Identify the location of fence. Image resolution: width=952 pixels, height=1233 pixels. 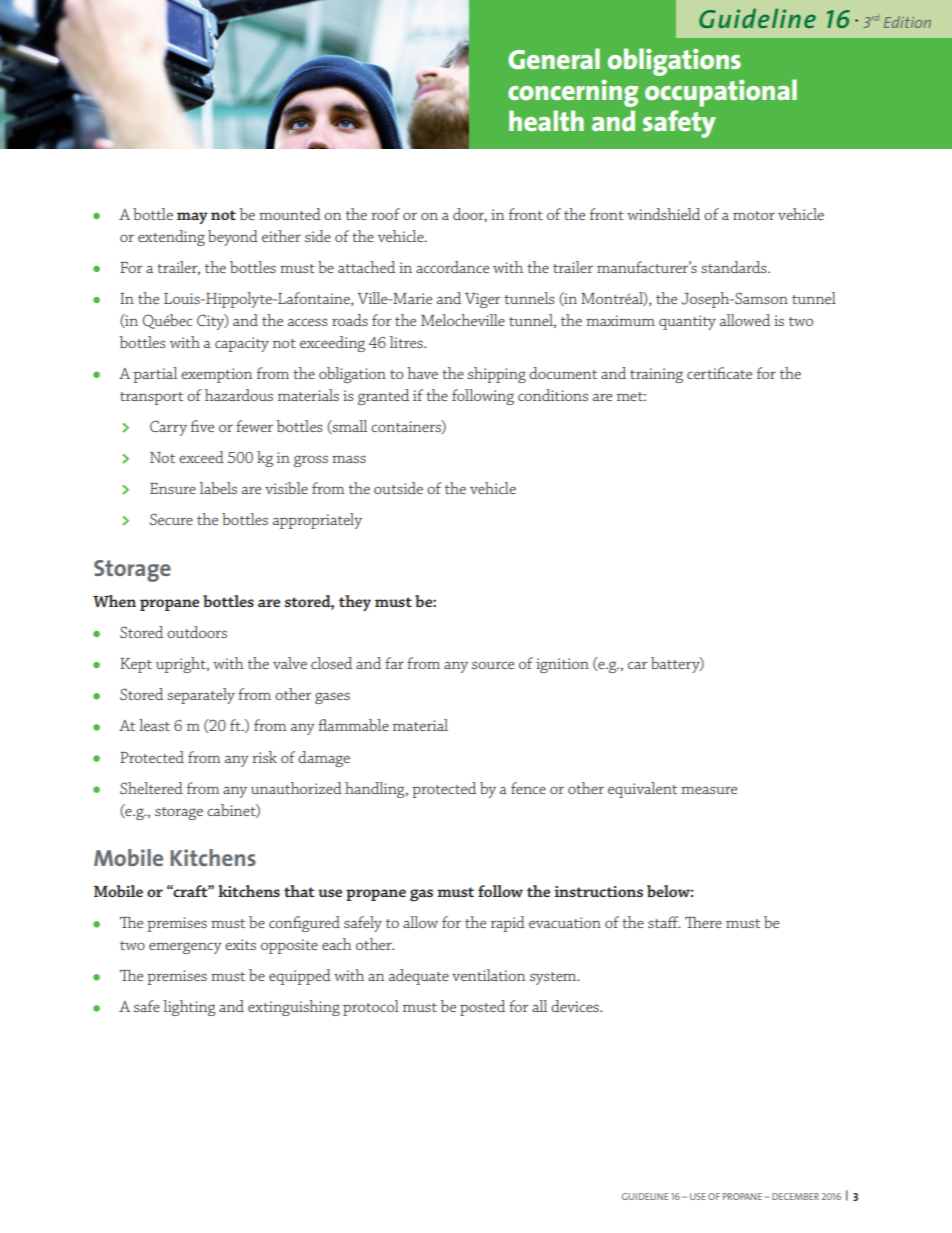
(528, 788).
